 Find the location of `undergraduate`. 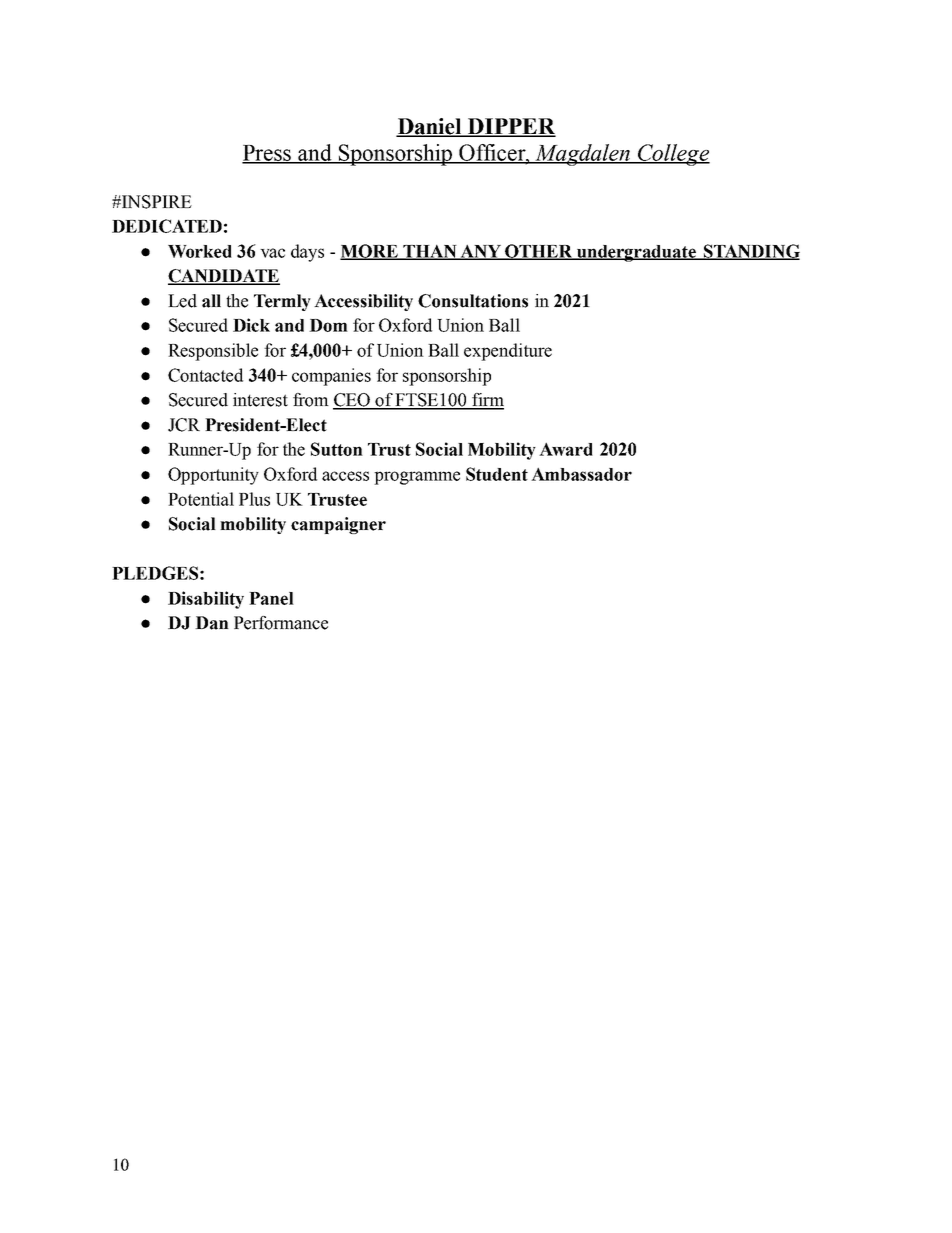

undergraduate is located at coordinates (636, 253).
